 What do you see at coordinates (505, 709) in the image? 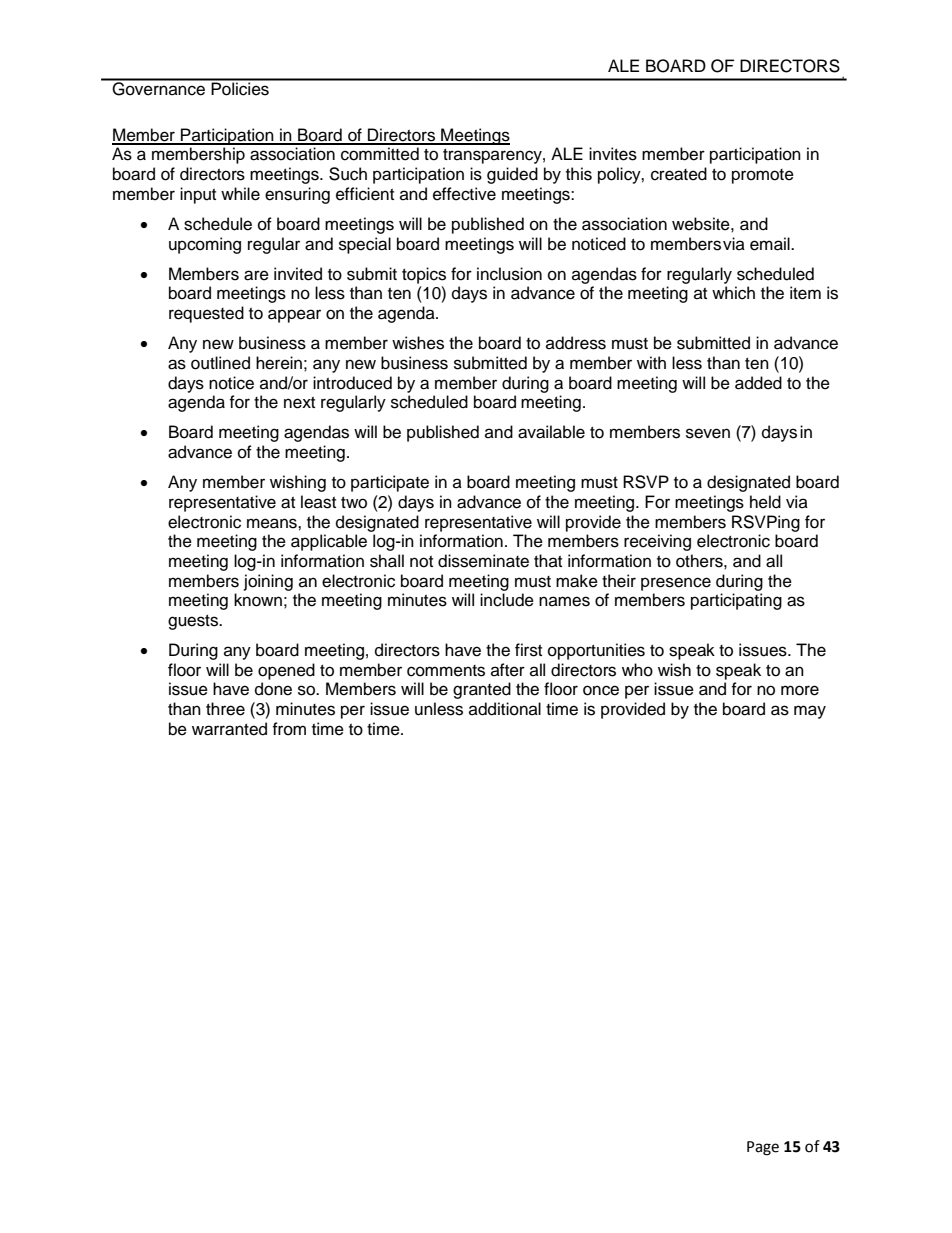
I see `additional` at bounding box center [505, 709].
